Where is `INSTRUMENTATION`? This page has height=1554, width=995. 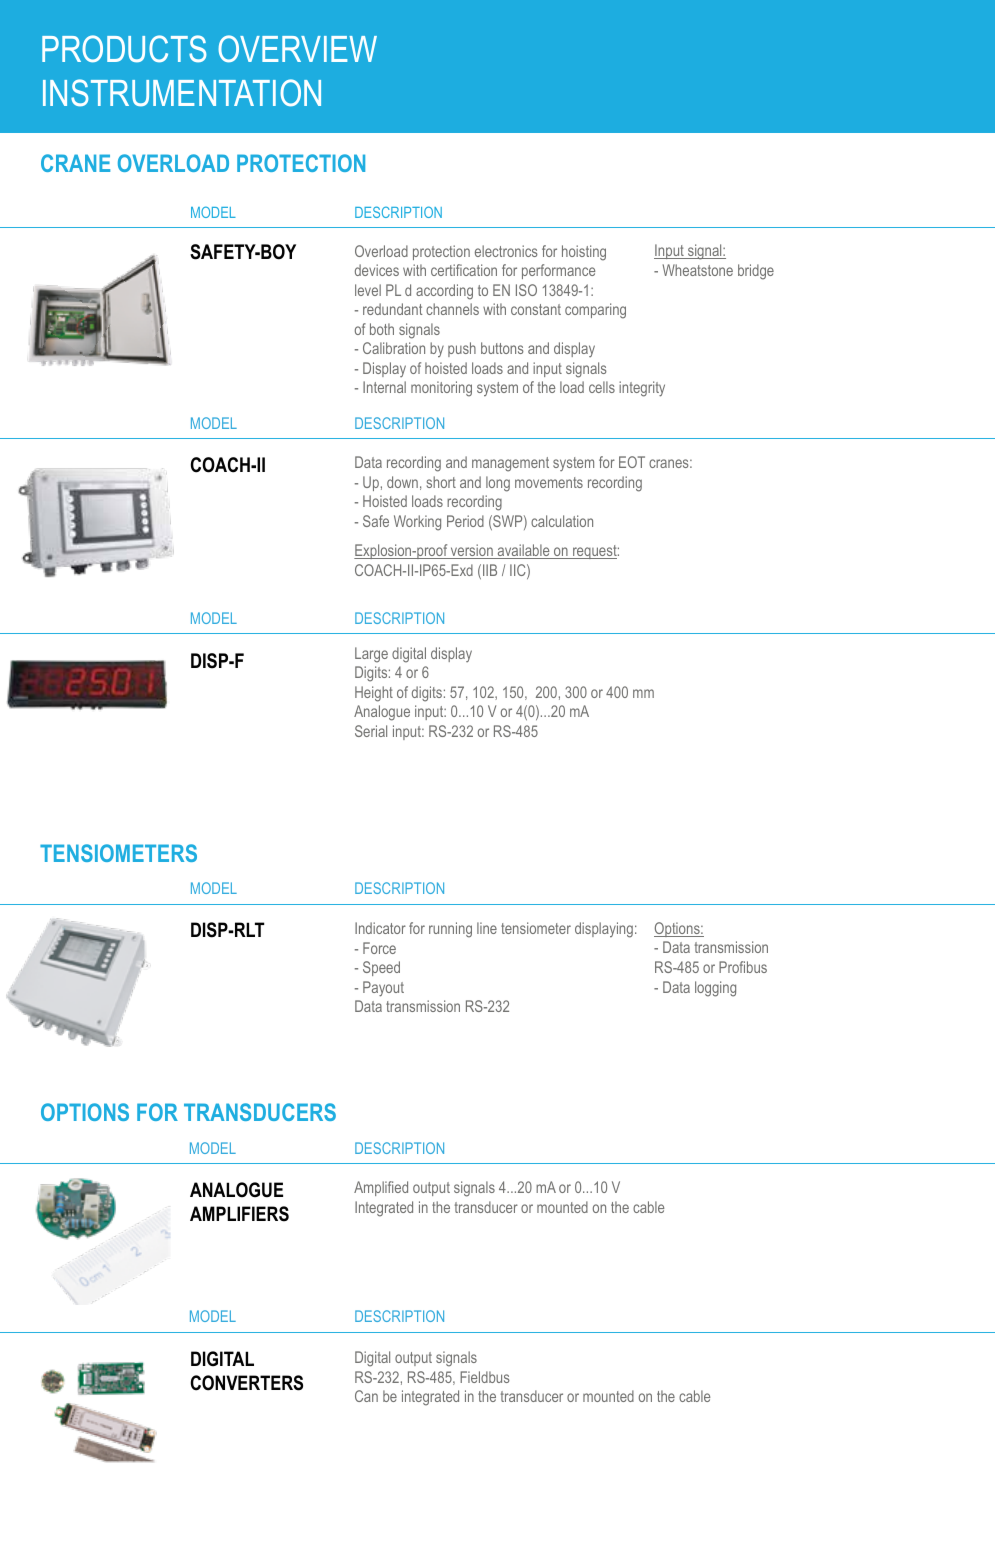 INSTRUMENTATION is located at coordinates (182, 92).
